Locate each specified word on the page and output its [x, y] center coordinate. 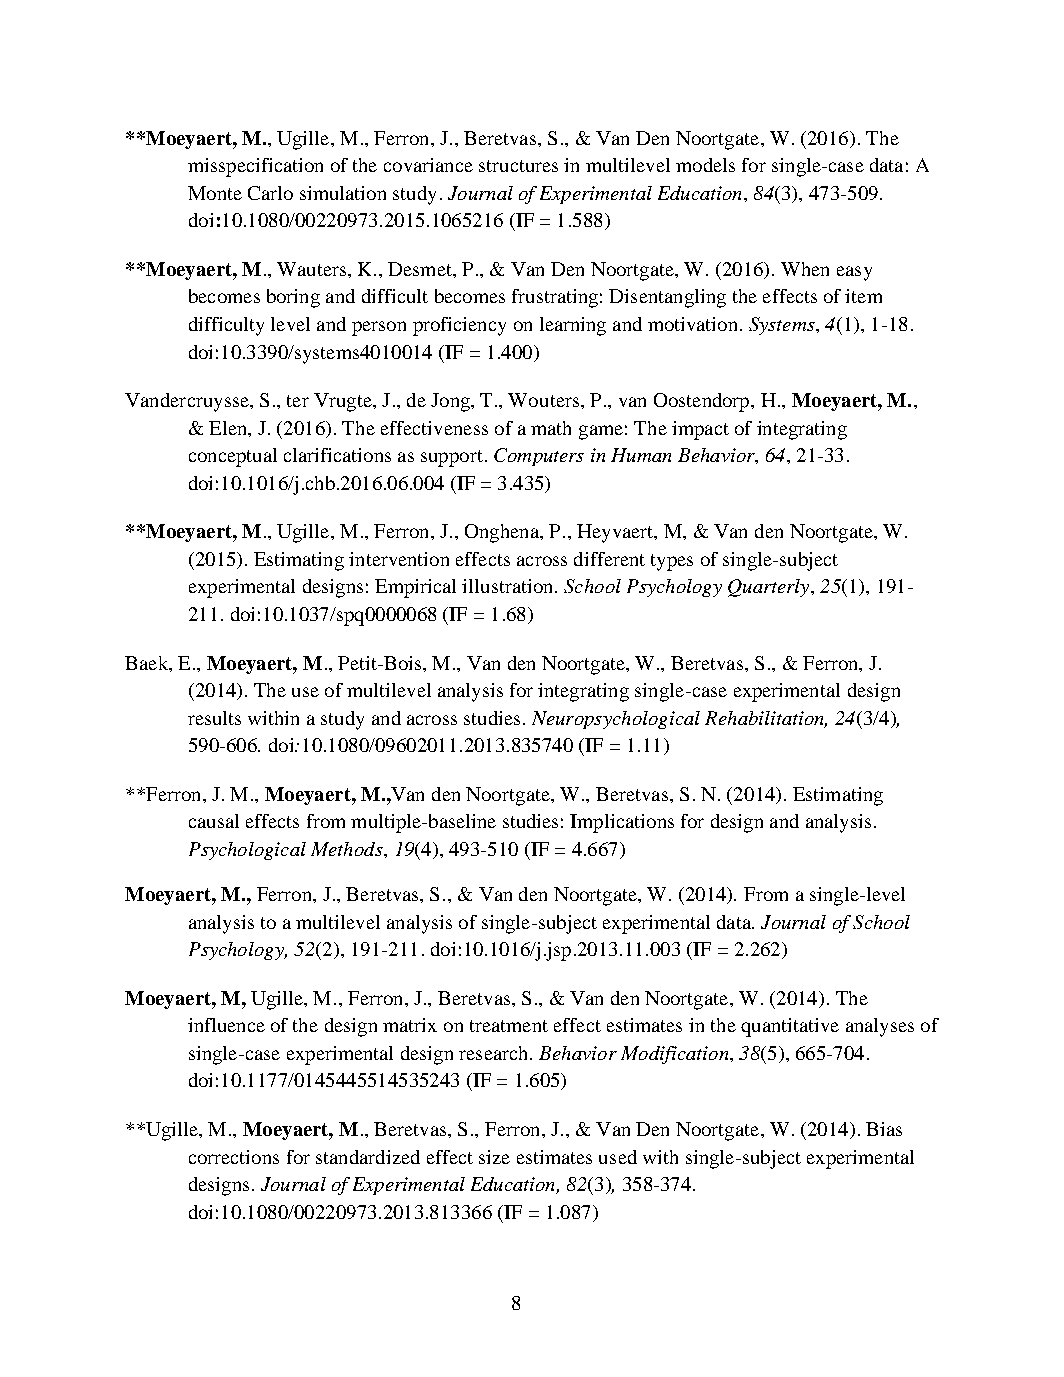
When [805, 269]
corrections [234, 1157]
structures [518, 166]
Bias [884, 1129]
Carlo [270, 193]
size [494, 1157]
